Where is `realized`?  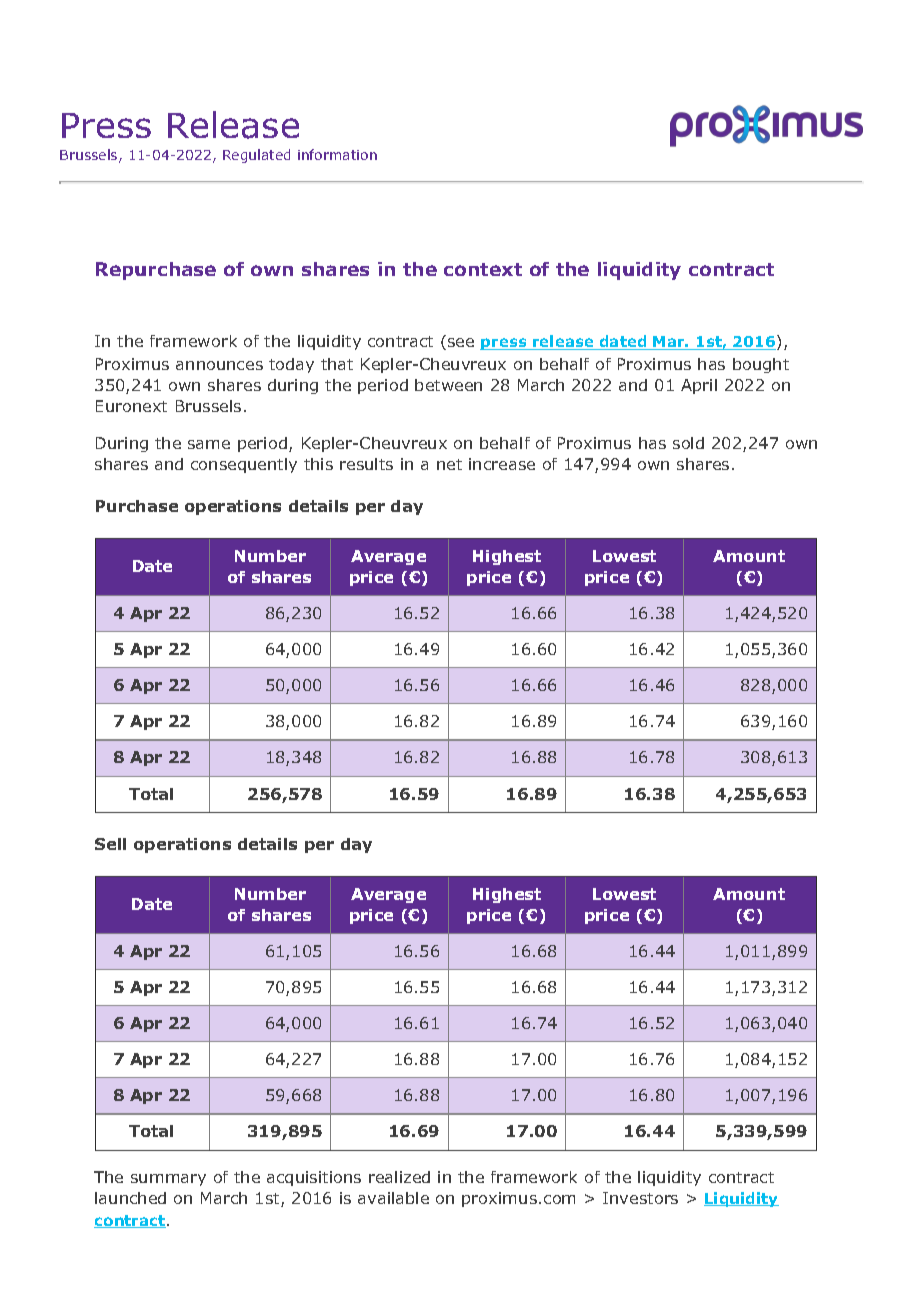 realized is located at coordinates (399, 1177).
